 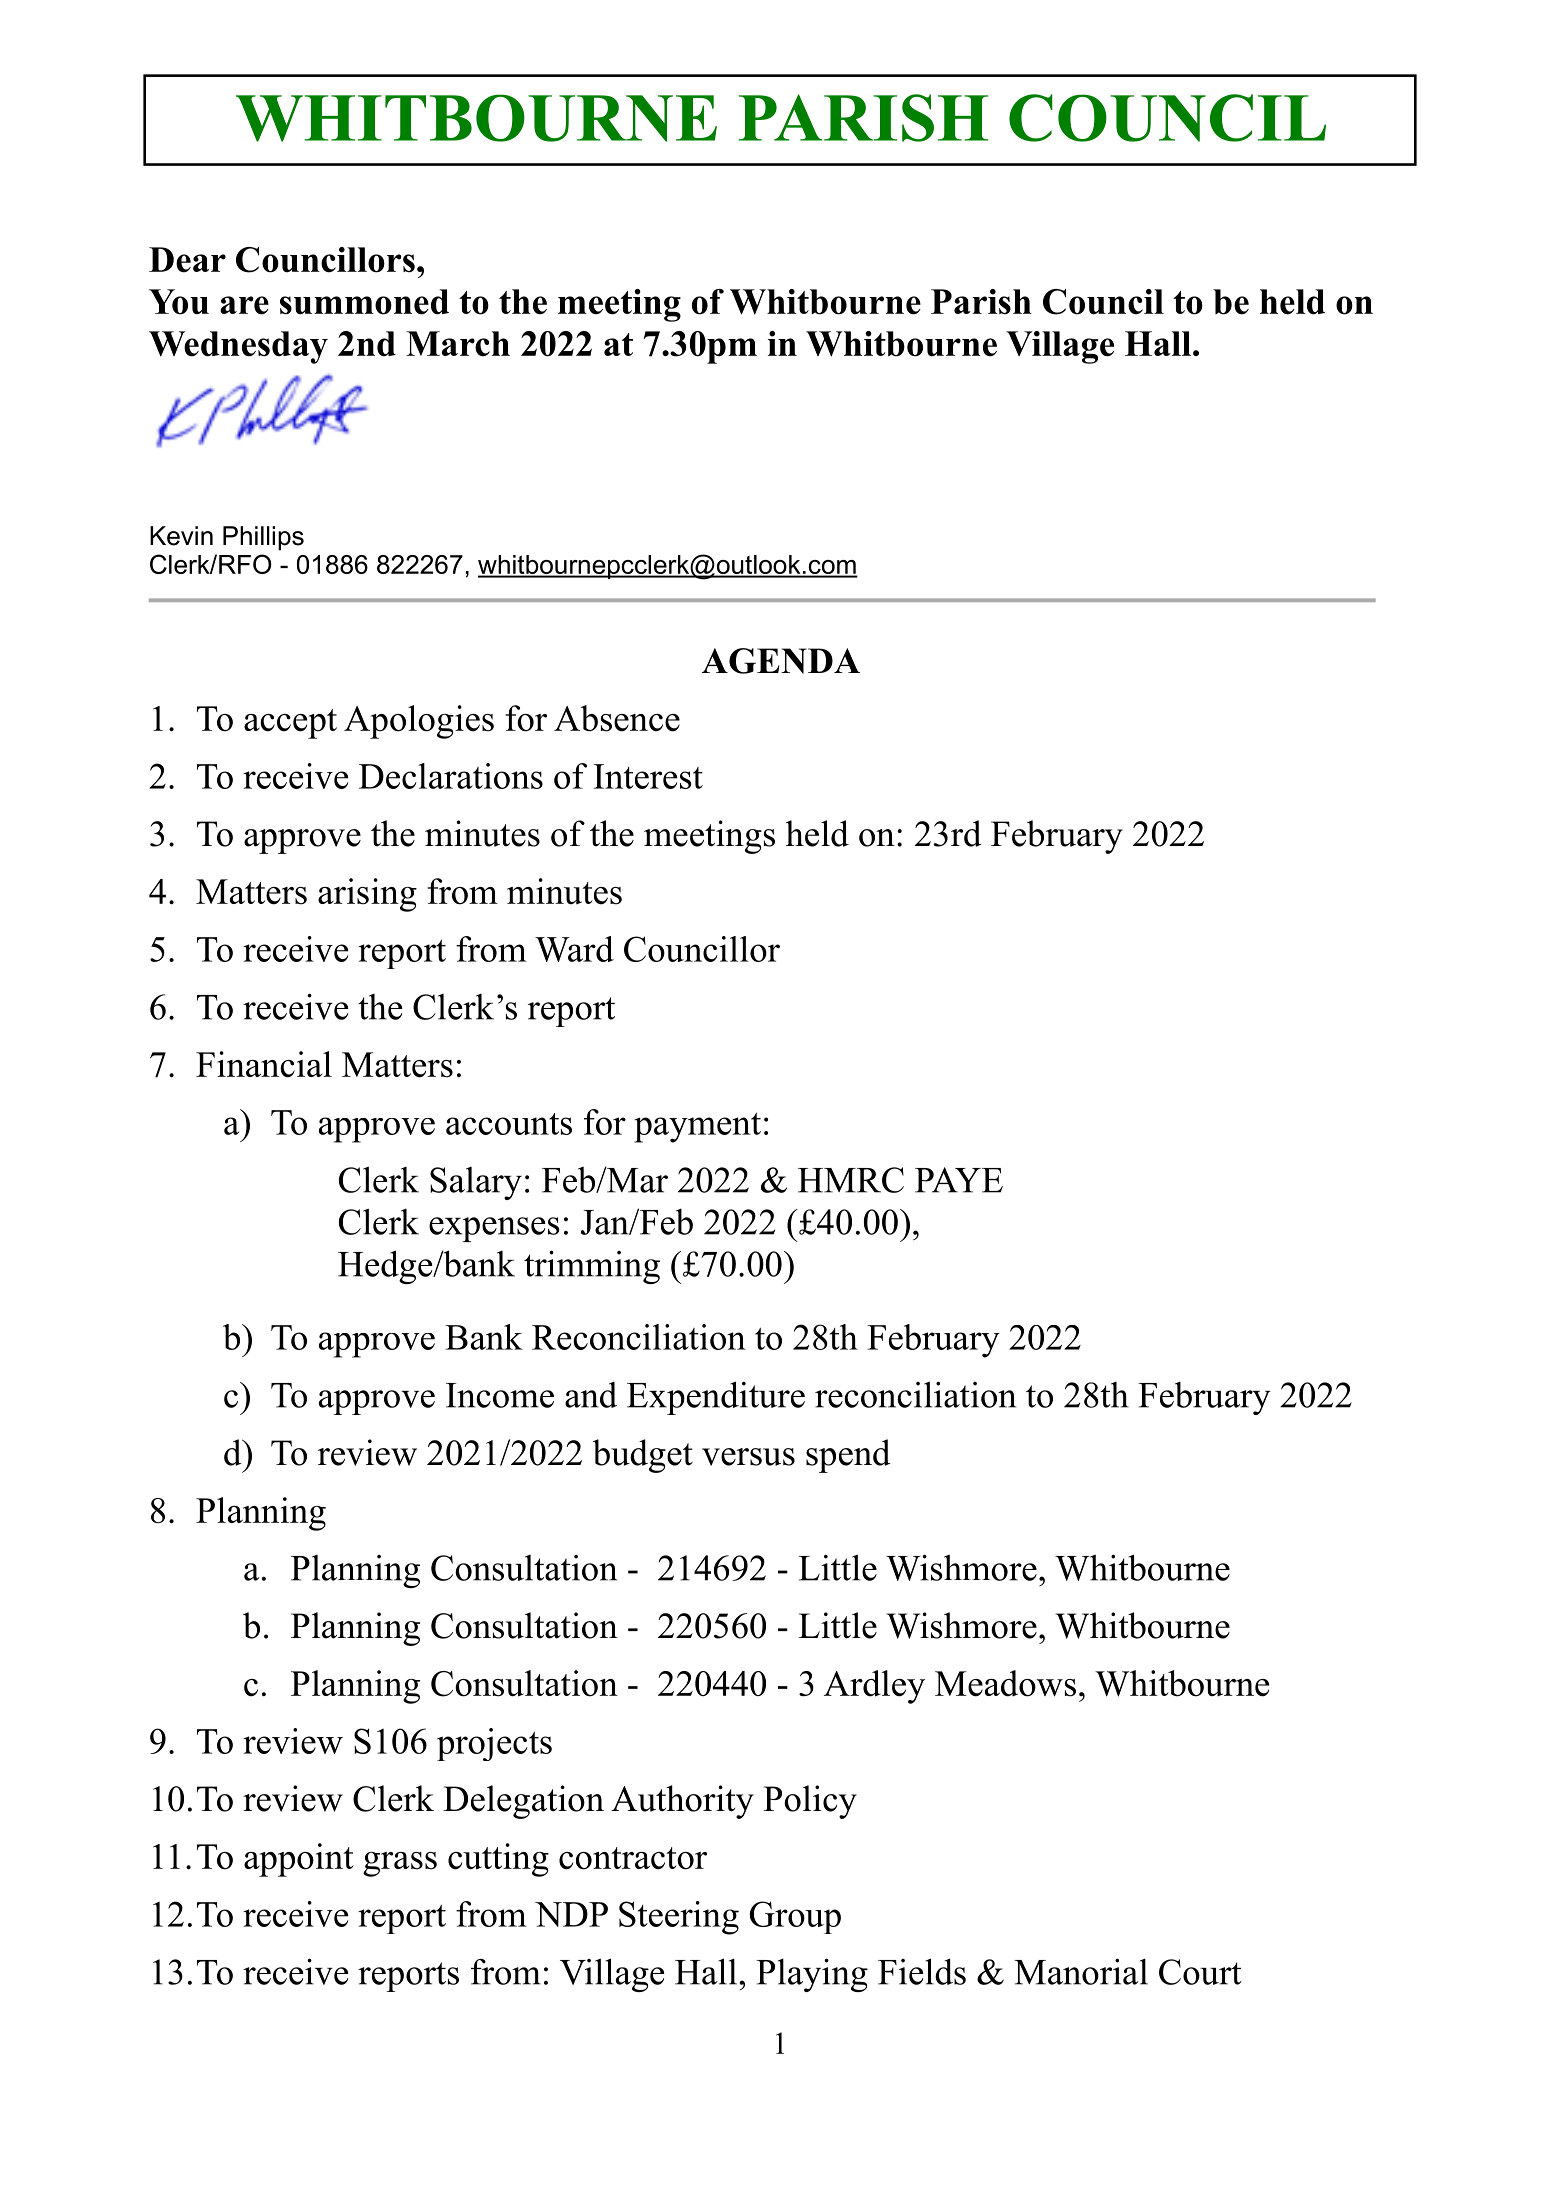 What do you see at coordinates (458, 344) in the image?
I see `March` at bounding box center [458, 344].
